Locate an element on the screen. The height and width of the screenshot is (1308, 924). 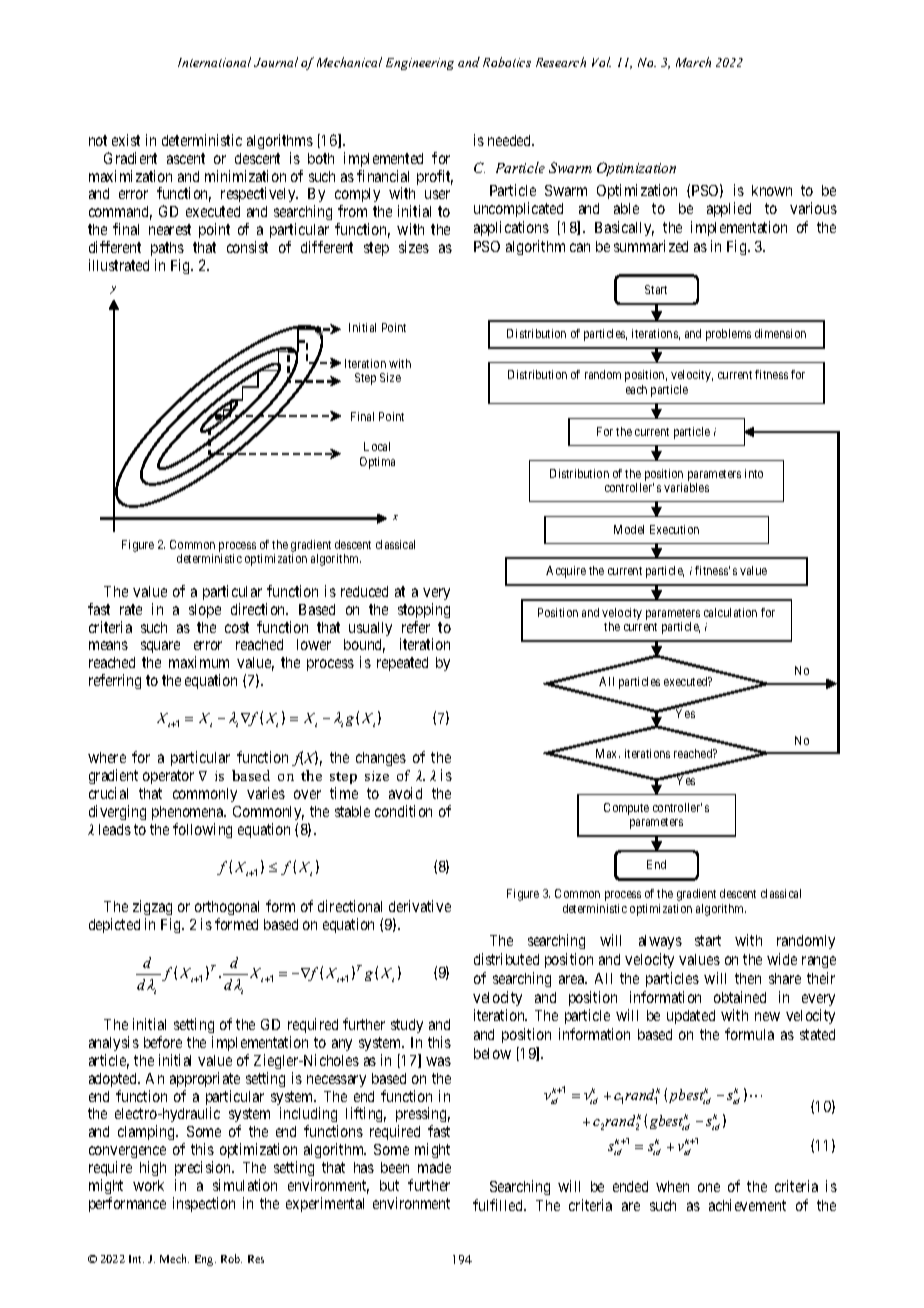
March is located at coordinates (693, 62).
